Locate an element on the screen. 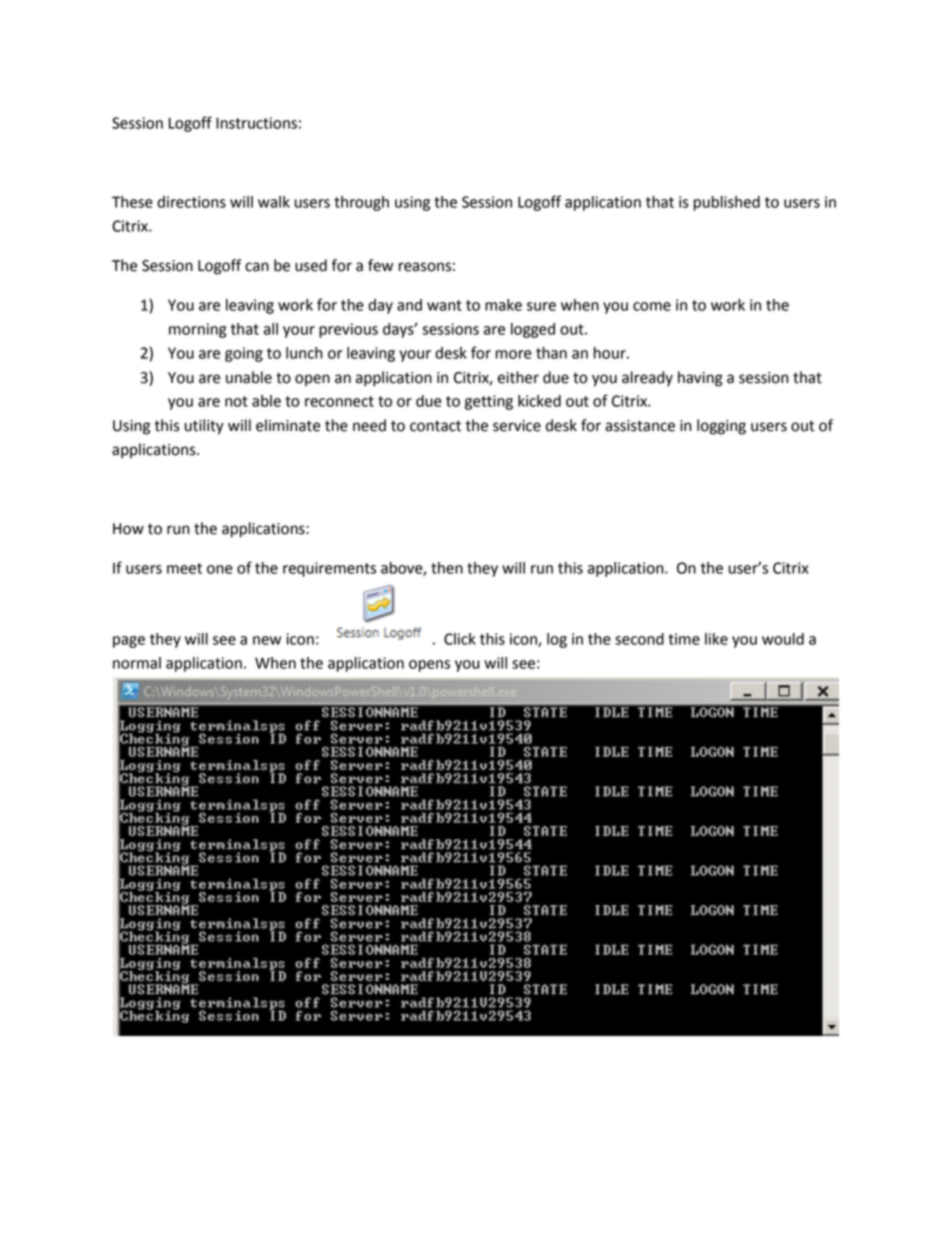  contact is located at coordinates (435, 426).
